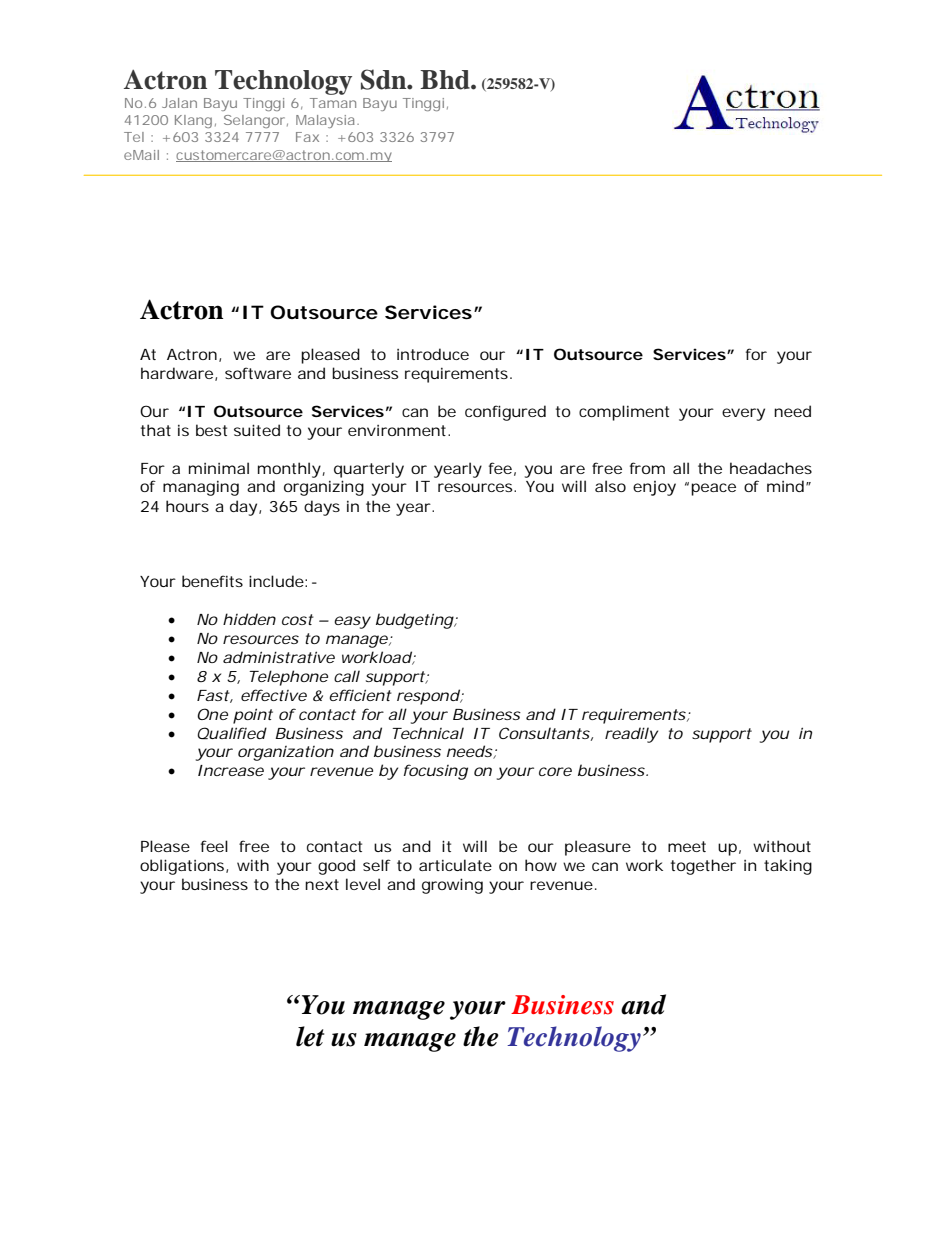 The image size is (952, 1233). What do you see at coordinates (193, 121) in the screenshot?
I see `Klang` at bounding box center [193, 121].
